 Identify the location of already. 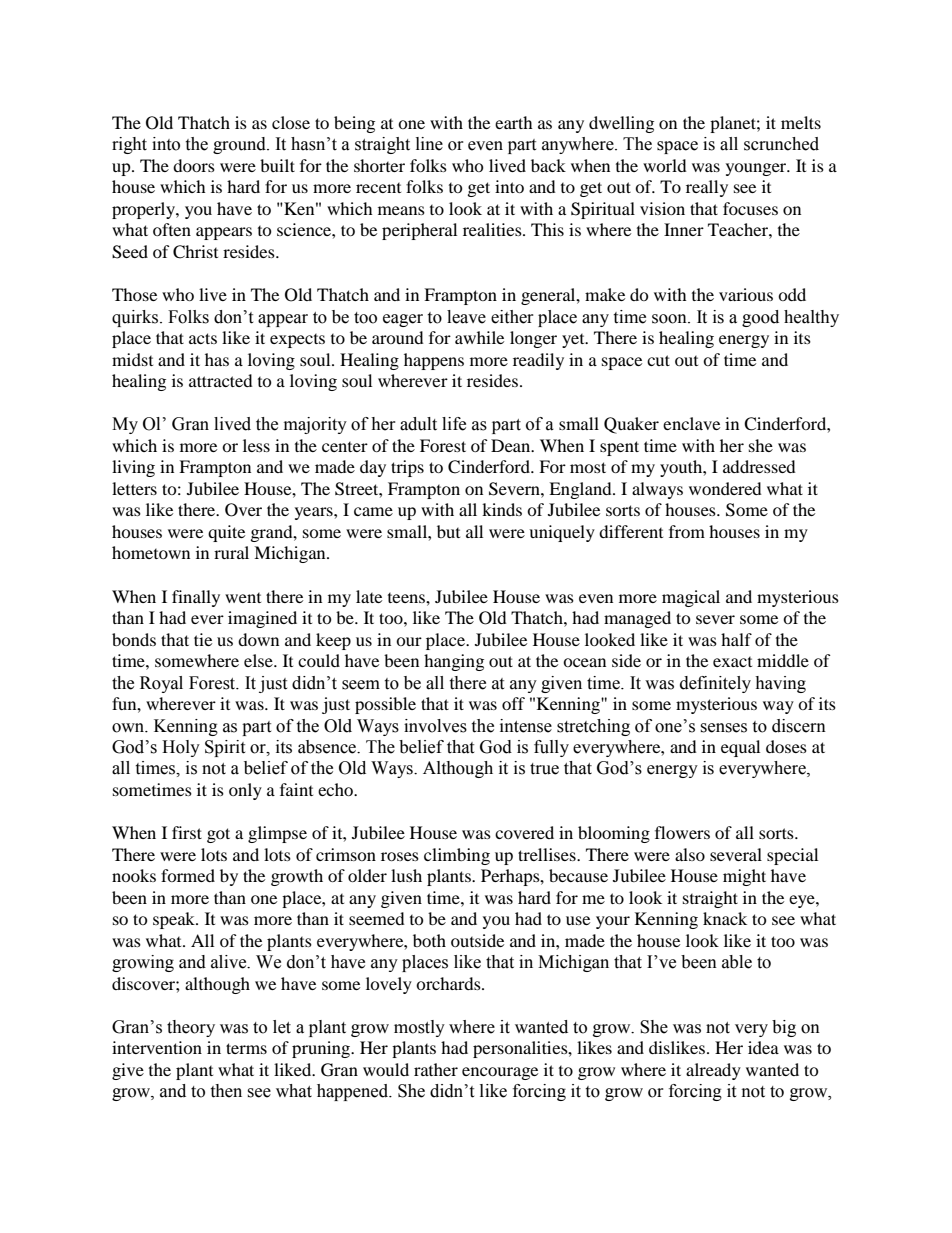
(713, 1071).
